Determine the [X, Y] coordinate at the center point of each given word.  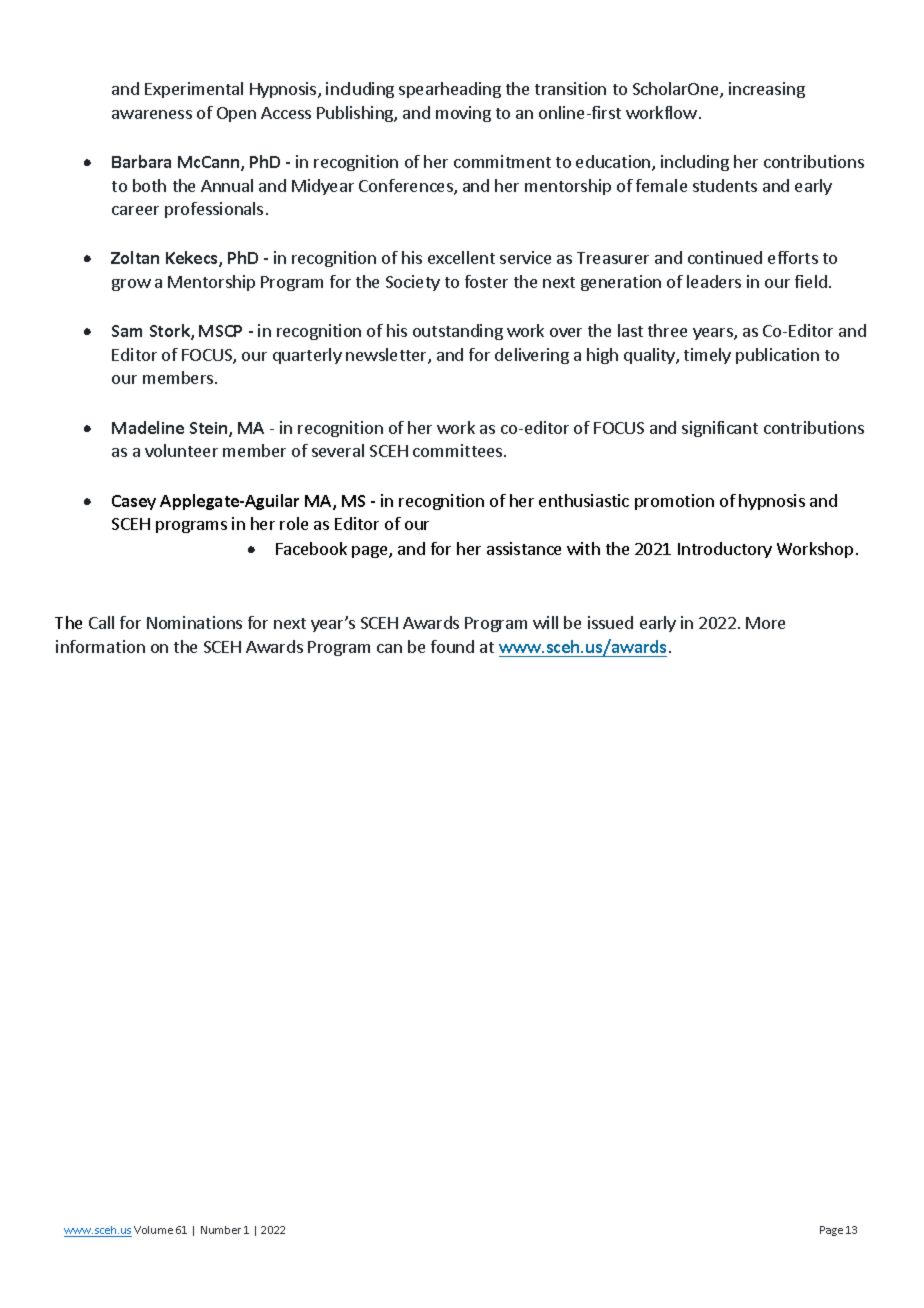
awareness [152, 114]
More [765, 623]
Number [221, 1230]
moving [463, 114]
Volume [153, 1230]
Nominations [194, 622]
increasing [767, 90]
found [452, 646]
